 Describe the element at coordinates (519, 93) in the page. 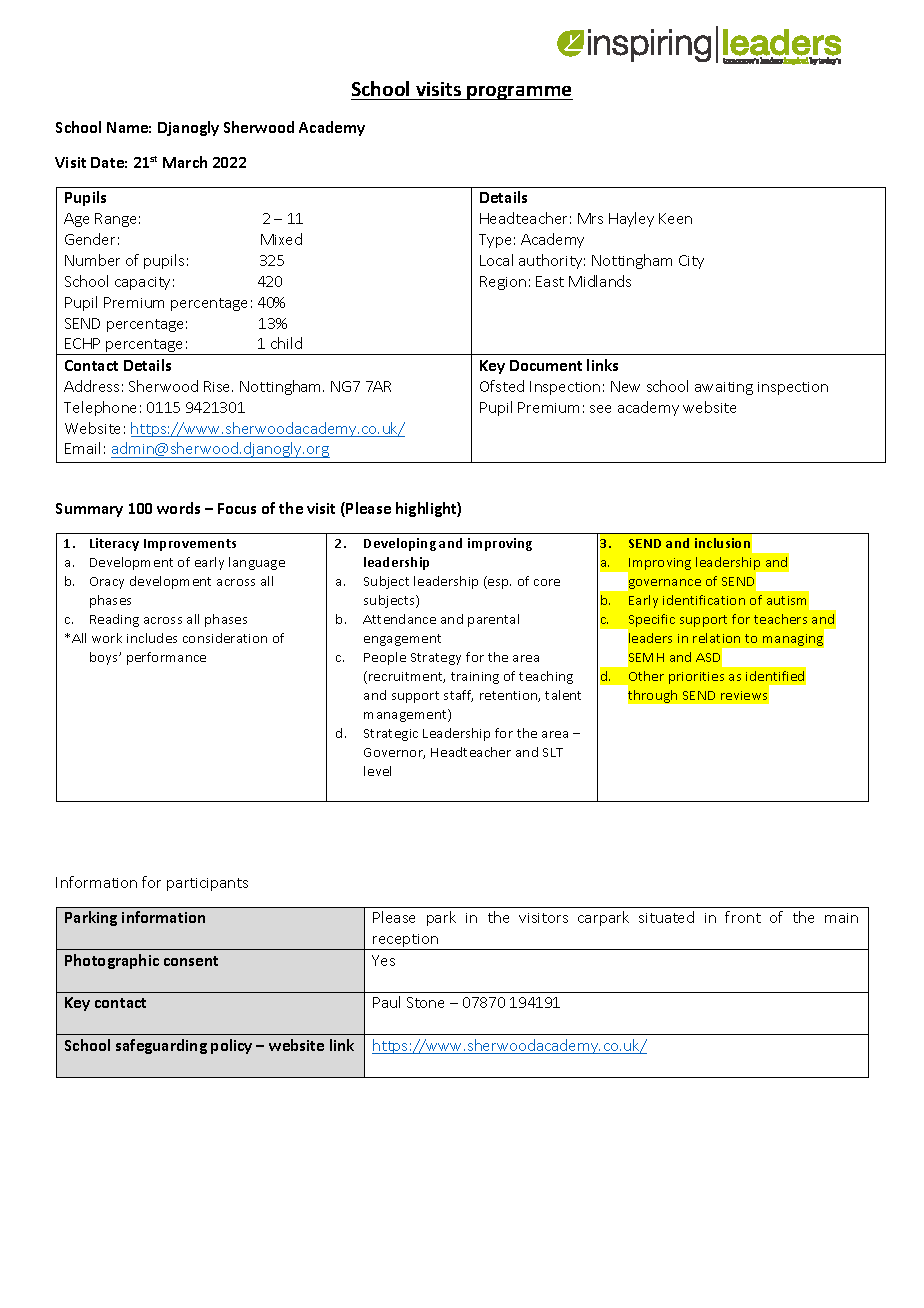

I see `programme` at that location.
